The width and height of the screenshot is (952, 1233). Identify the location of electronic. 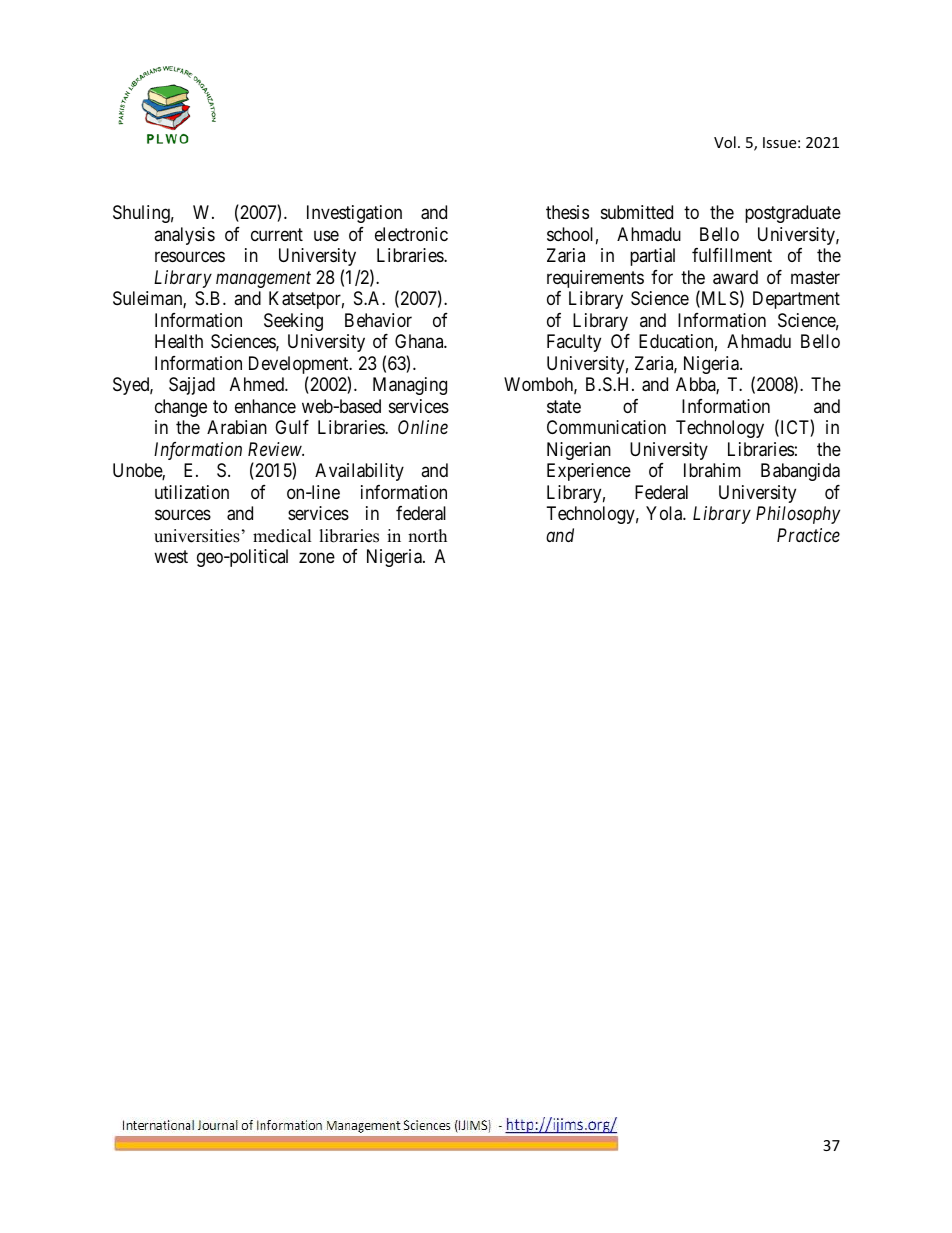
(411, 234).
